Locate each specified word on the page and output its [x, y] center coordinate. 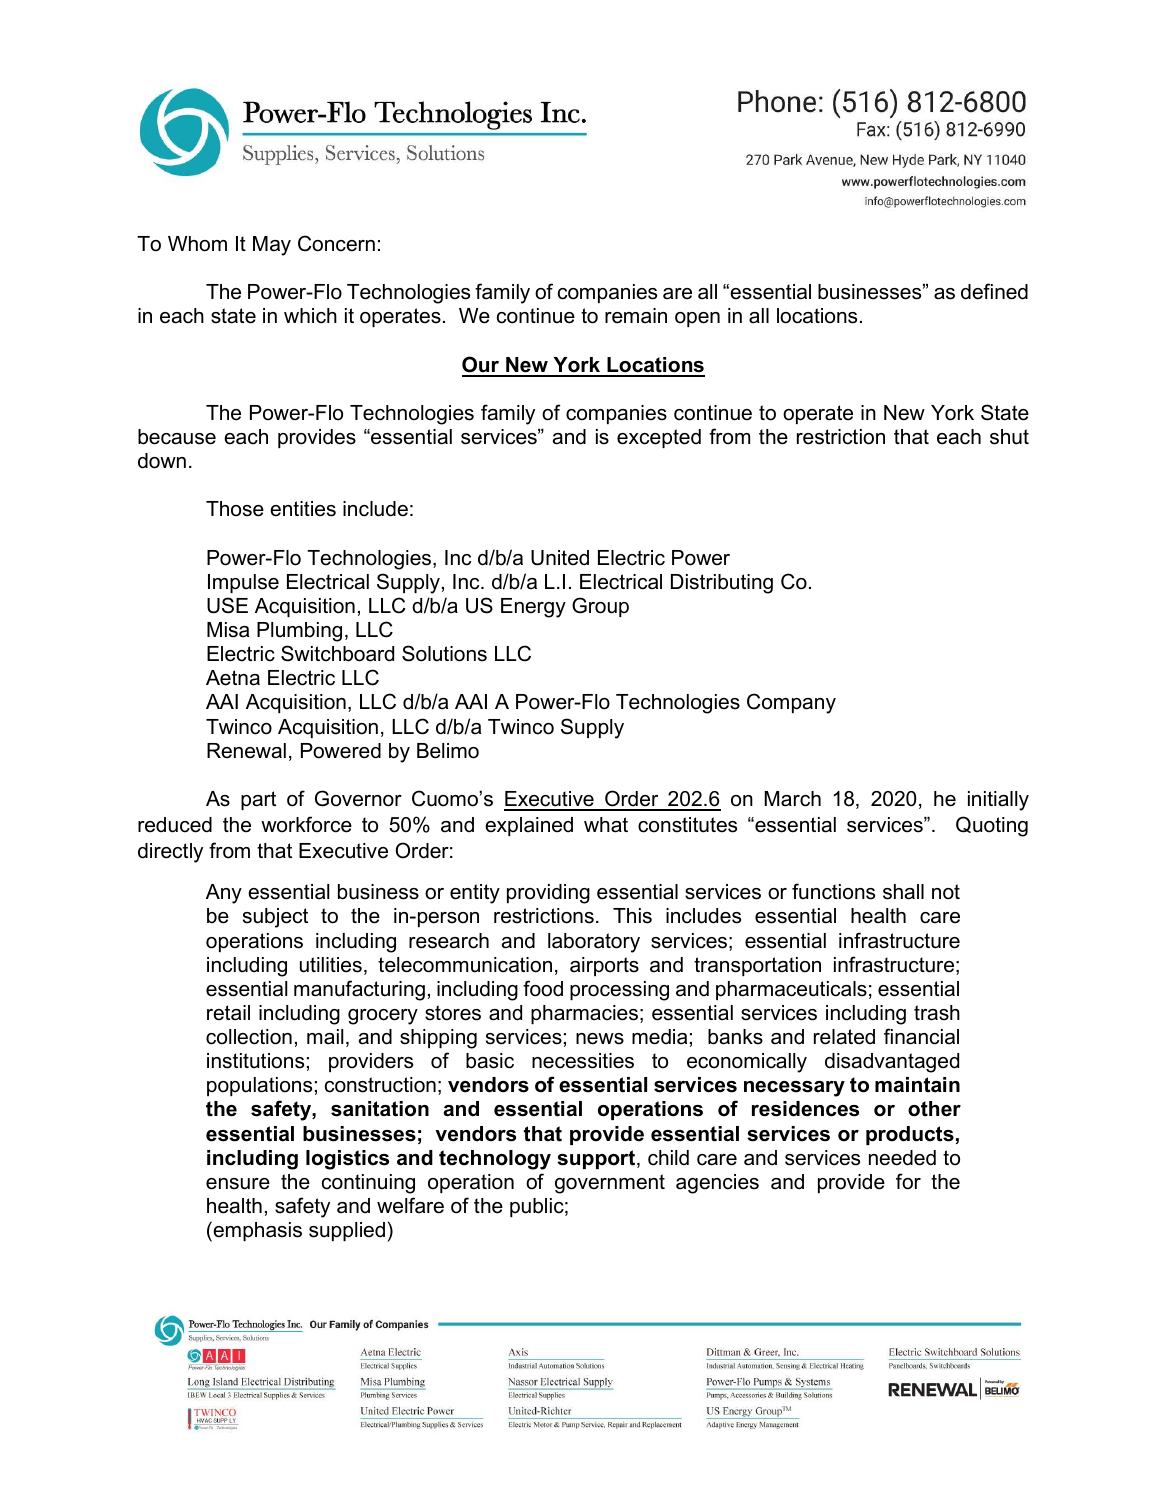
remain [636, 316]
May [272, 246]
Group [600, 607]
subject [275, 918]
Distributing [722, 584]
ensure [238, 1184]
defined [994, 291]
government [610, 1184]
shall [903, 892]
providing [548, 894]
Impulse [243, 583]
